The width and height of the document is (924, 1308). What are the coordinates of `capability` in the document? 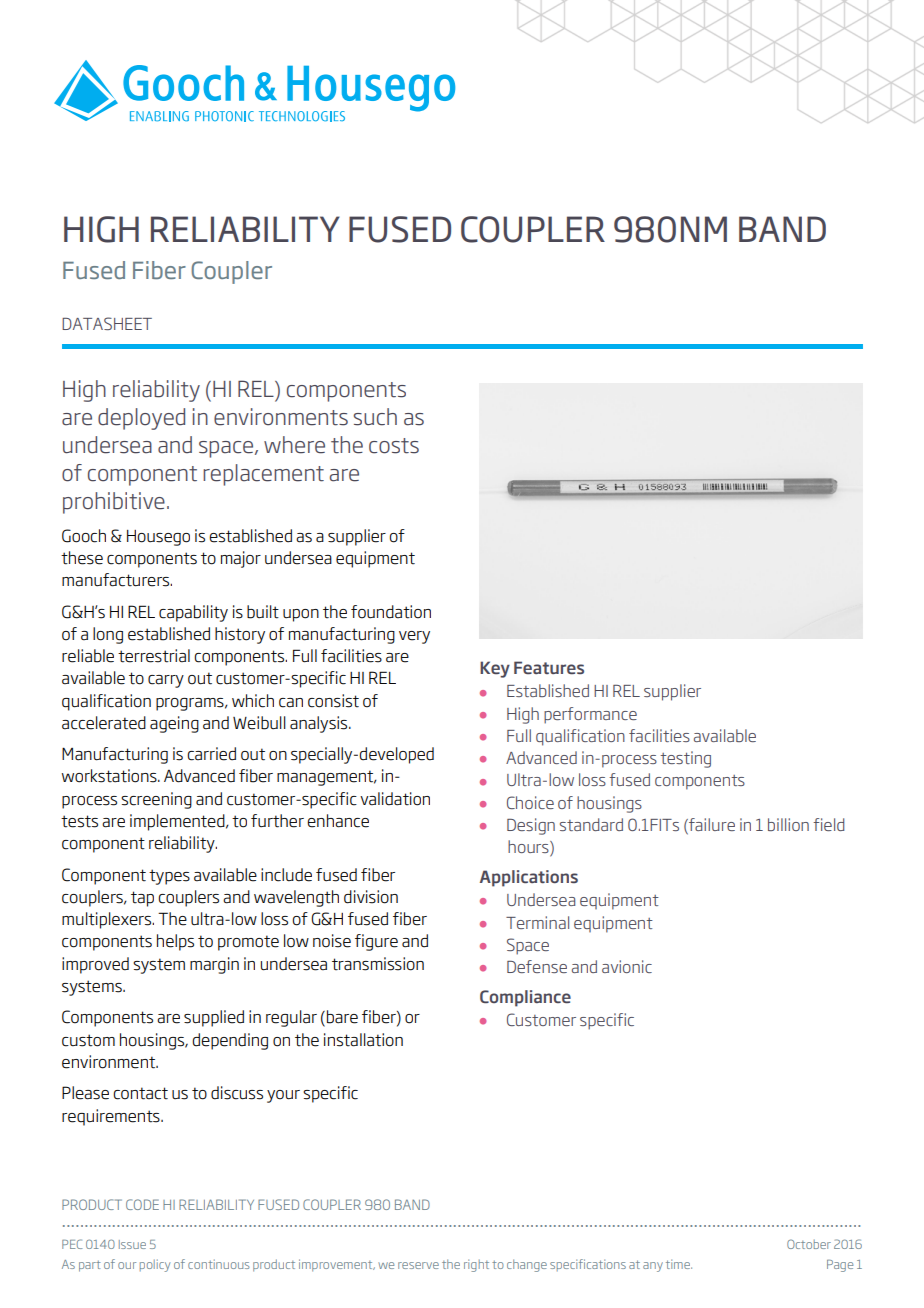 It's located at (193, 613).
